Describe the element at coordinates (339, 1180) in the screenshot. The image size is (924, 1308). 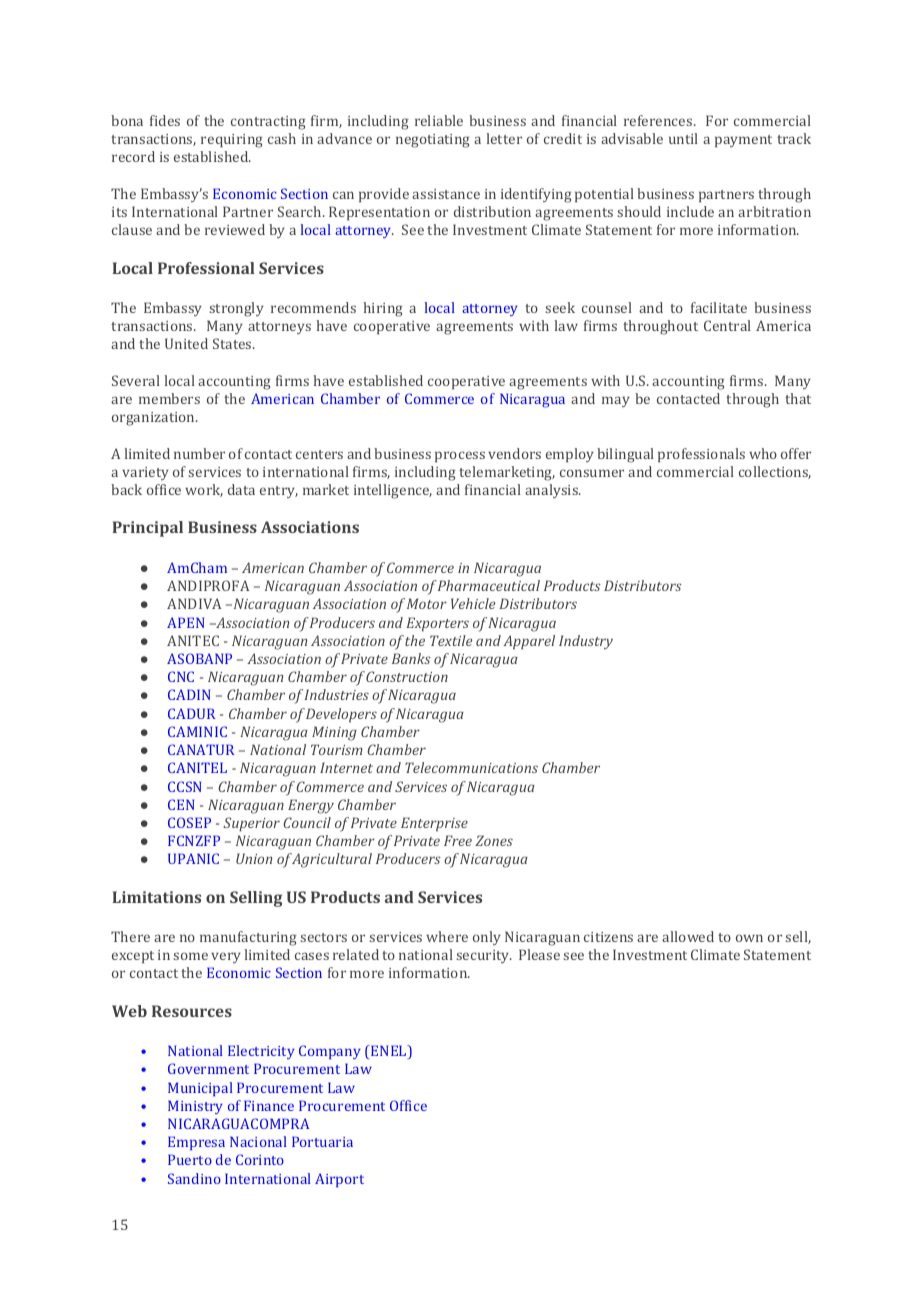
I see `Airport` at that location.
